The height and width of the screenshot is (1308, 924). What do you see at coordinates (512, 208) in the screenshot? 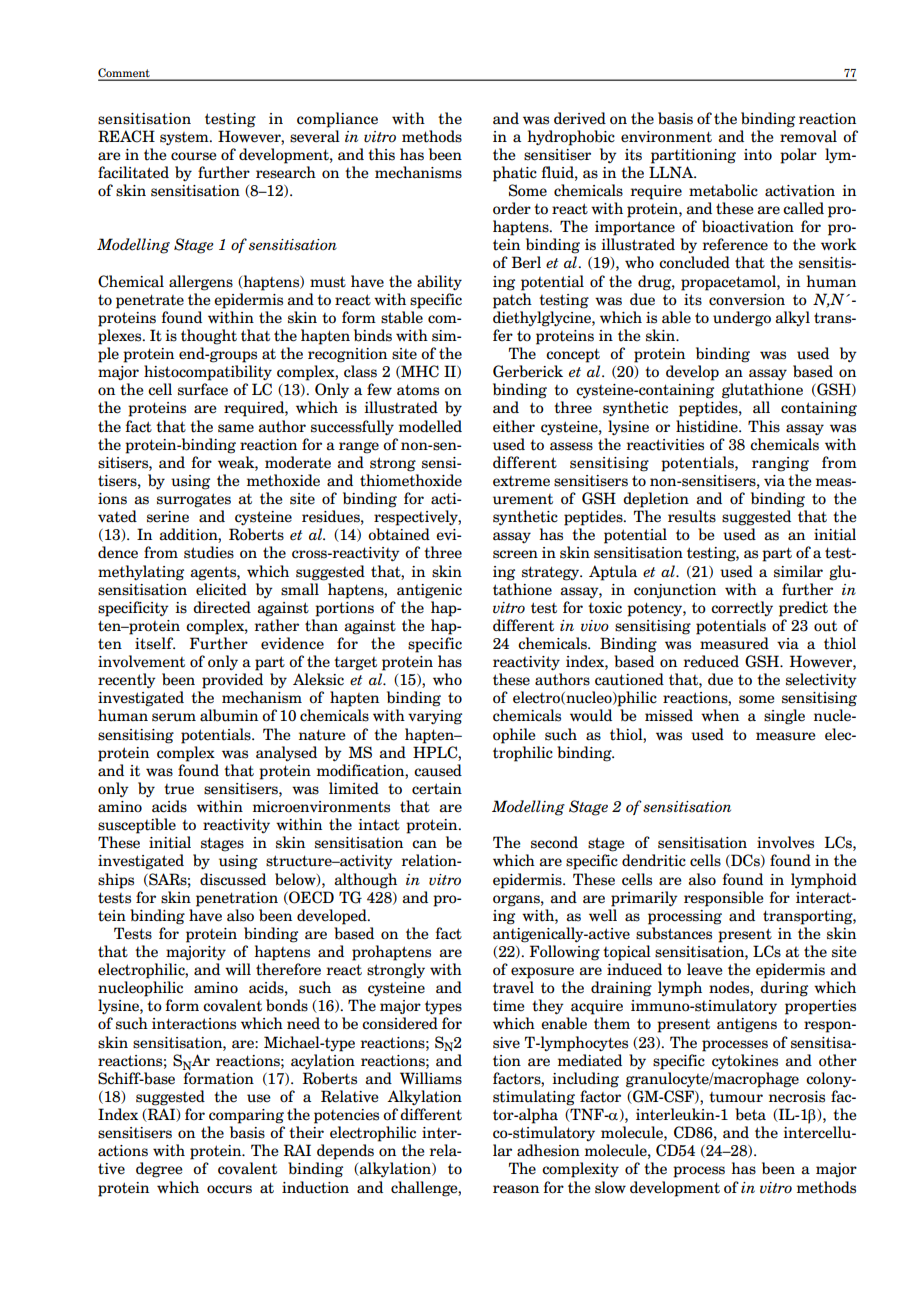
I see `order` at bounding box center [512, 208].
